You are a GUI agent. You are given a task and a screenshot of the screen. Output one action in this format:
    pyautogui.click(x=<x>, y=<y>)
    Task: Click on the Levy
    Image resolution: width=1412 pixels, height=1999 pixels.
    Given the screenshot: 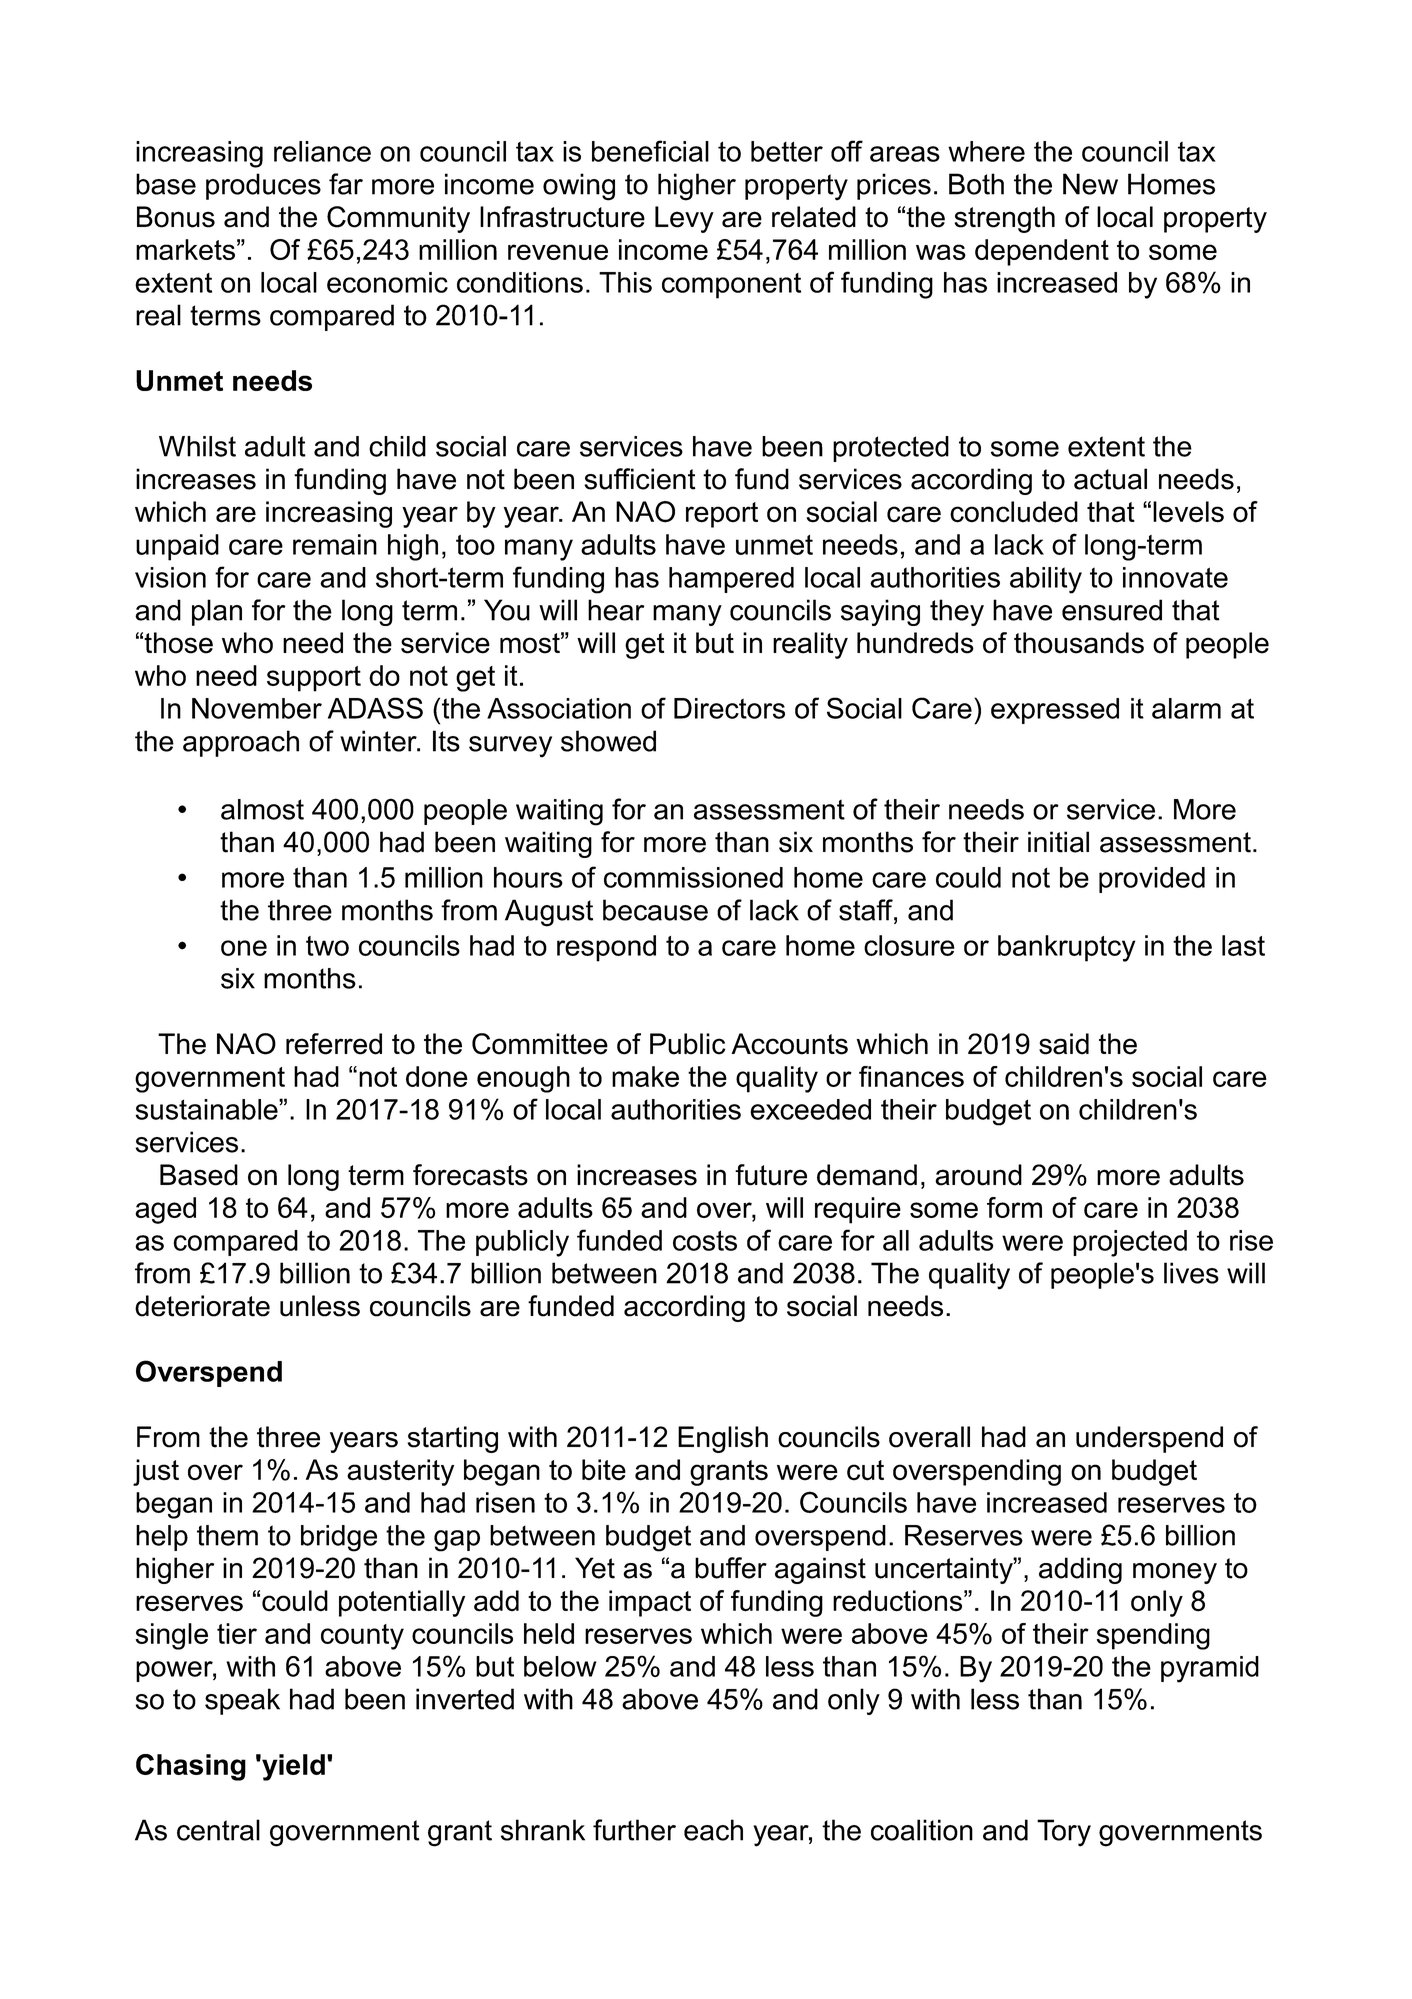 What is the action you would take?
    pyautogui.click(x=684, y=219)
